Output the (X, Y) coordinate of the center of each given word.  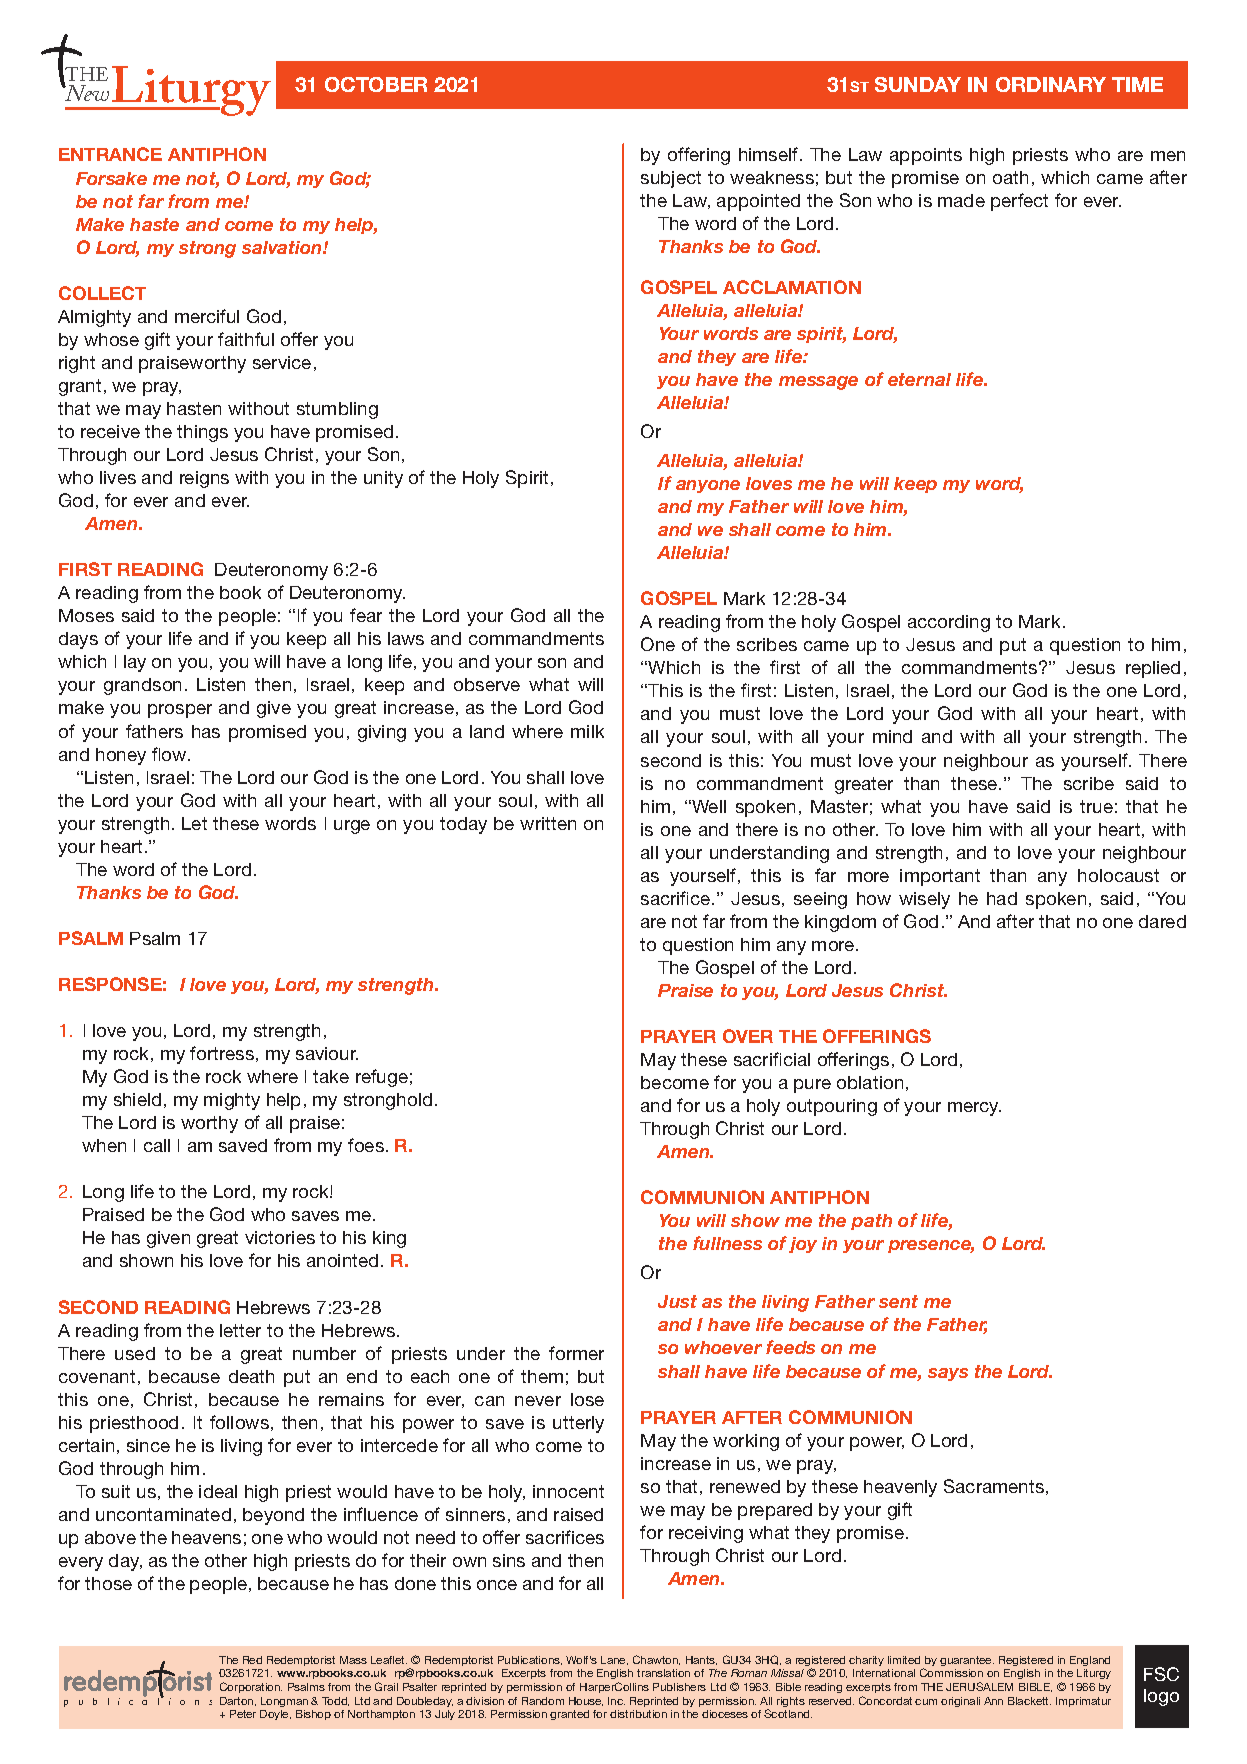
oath (1010, 177)
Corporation (251, 1687)
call (157, 1145)
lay (135, 663)
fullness (727, 1243)
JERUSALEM (979, 1686)
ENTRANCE (110, 154)
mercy (974, 1109)
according (949, 623)
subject (671, 179)
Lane (614, 1660)
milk (587, 731)
